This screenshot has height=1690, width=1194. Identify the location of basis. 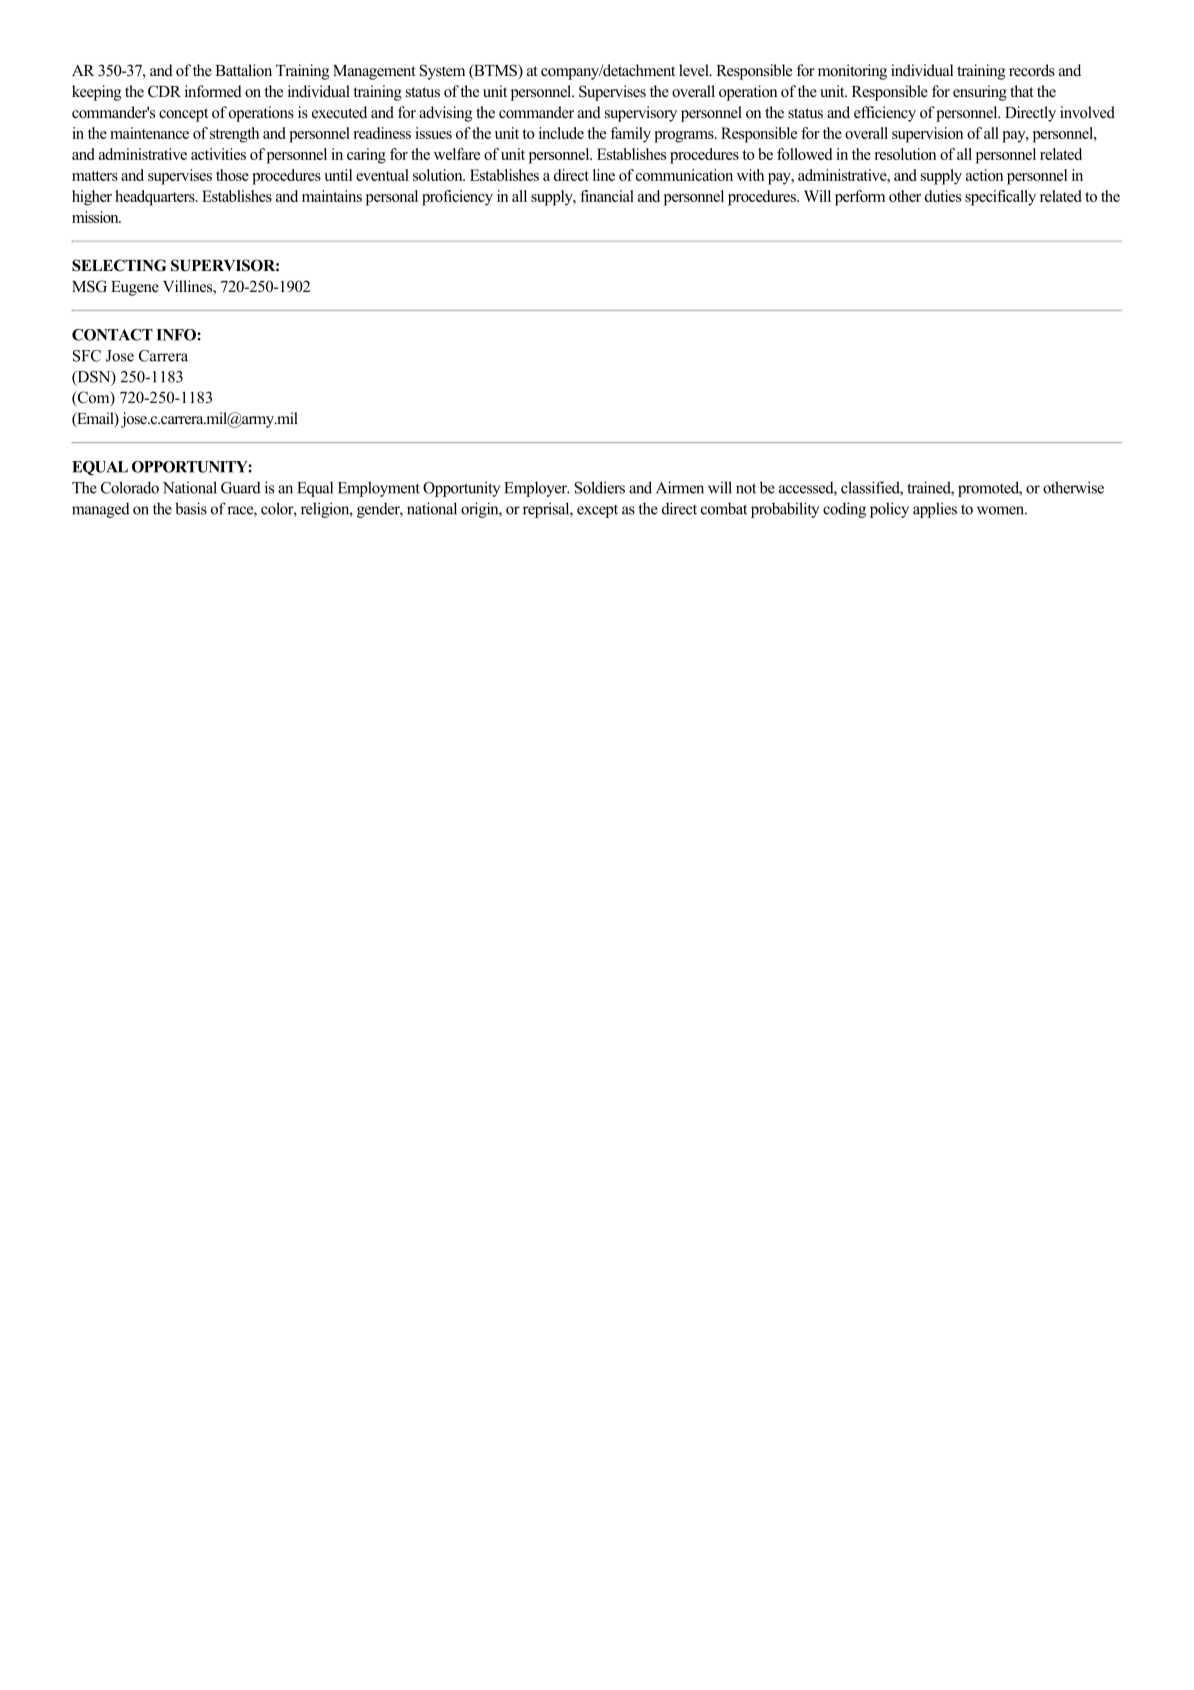
(191, 508).
